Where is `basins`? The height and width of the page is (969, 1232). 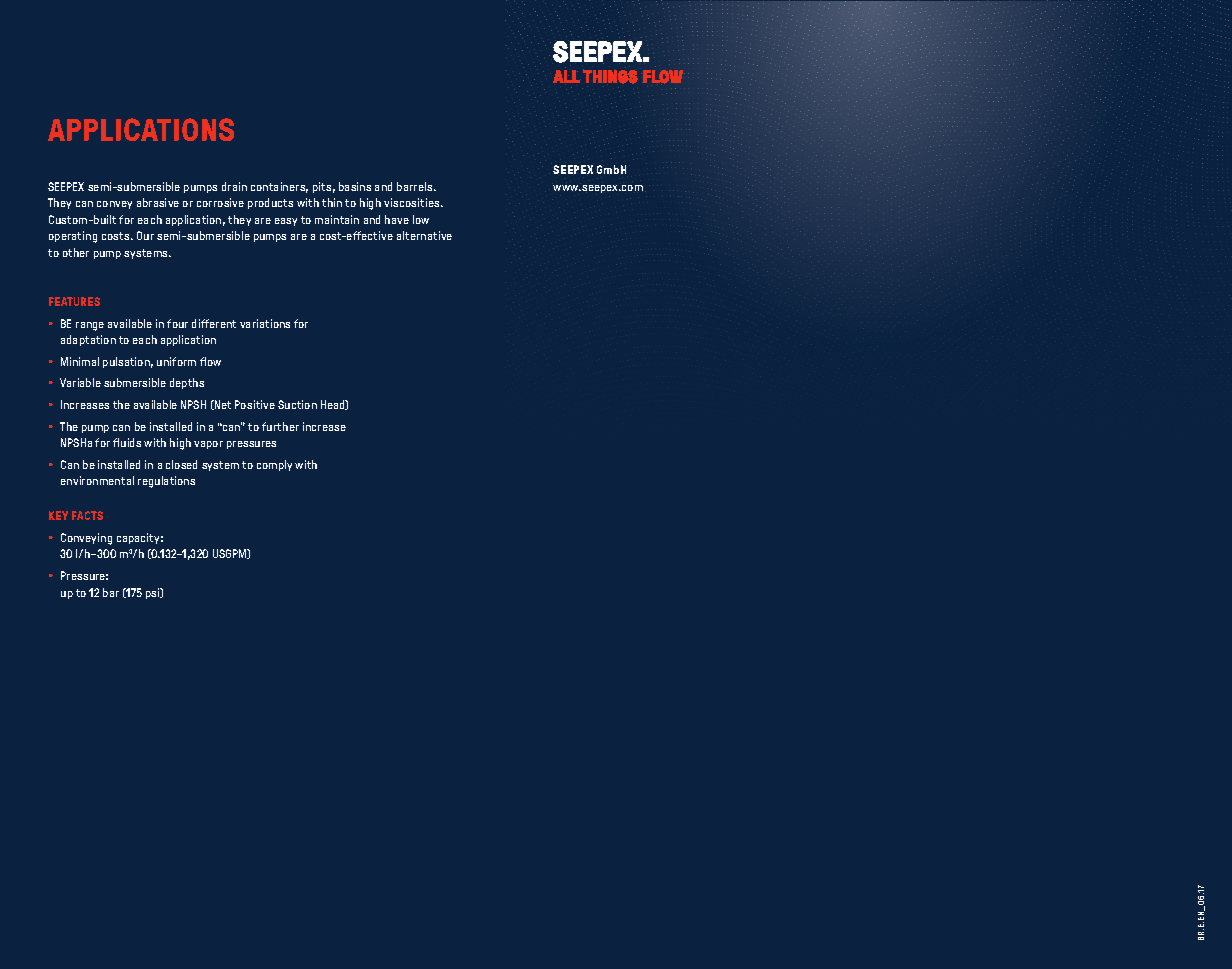
basins is located at coordinates (355, 186).
